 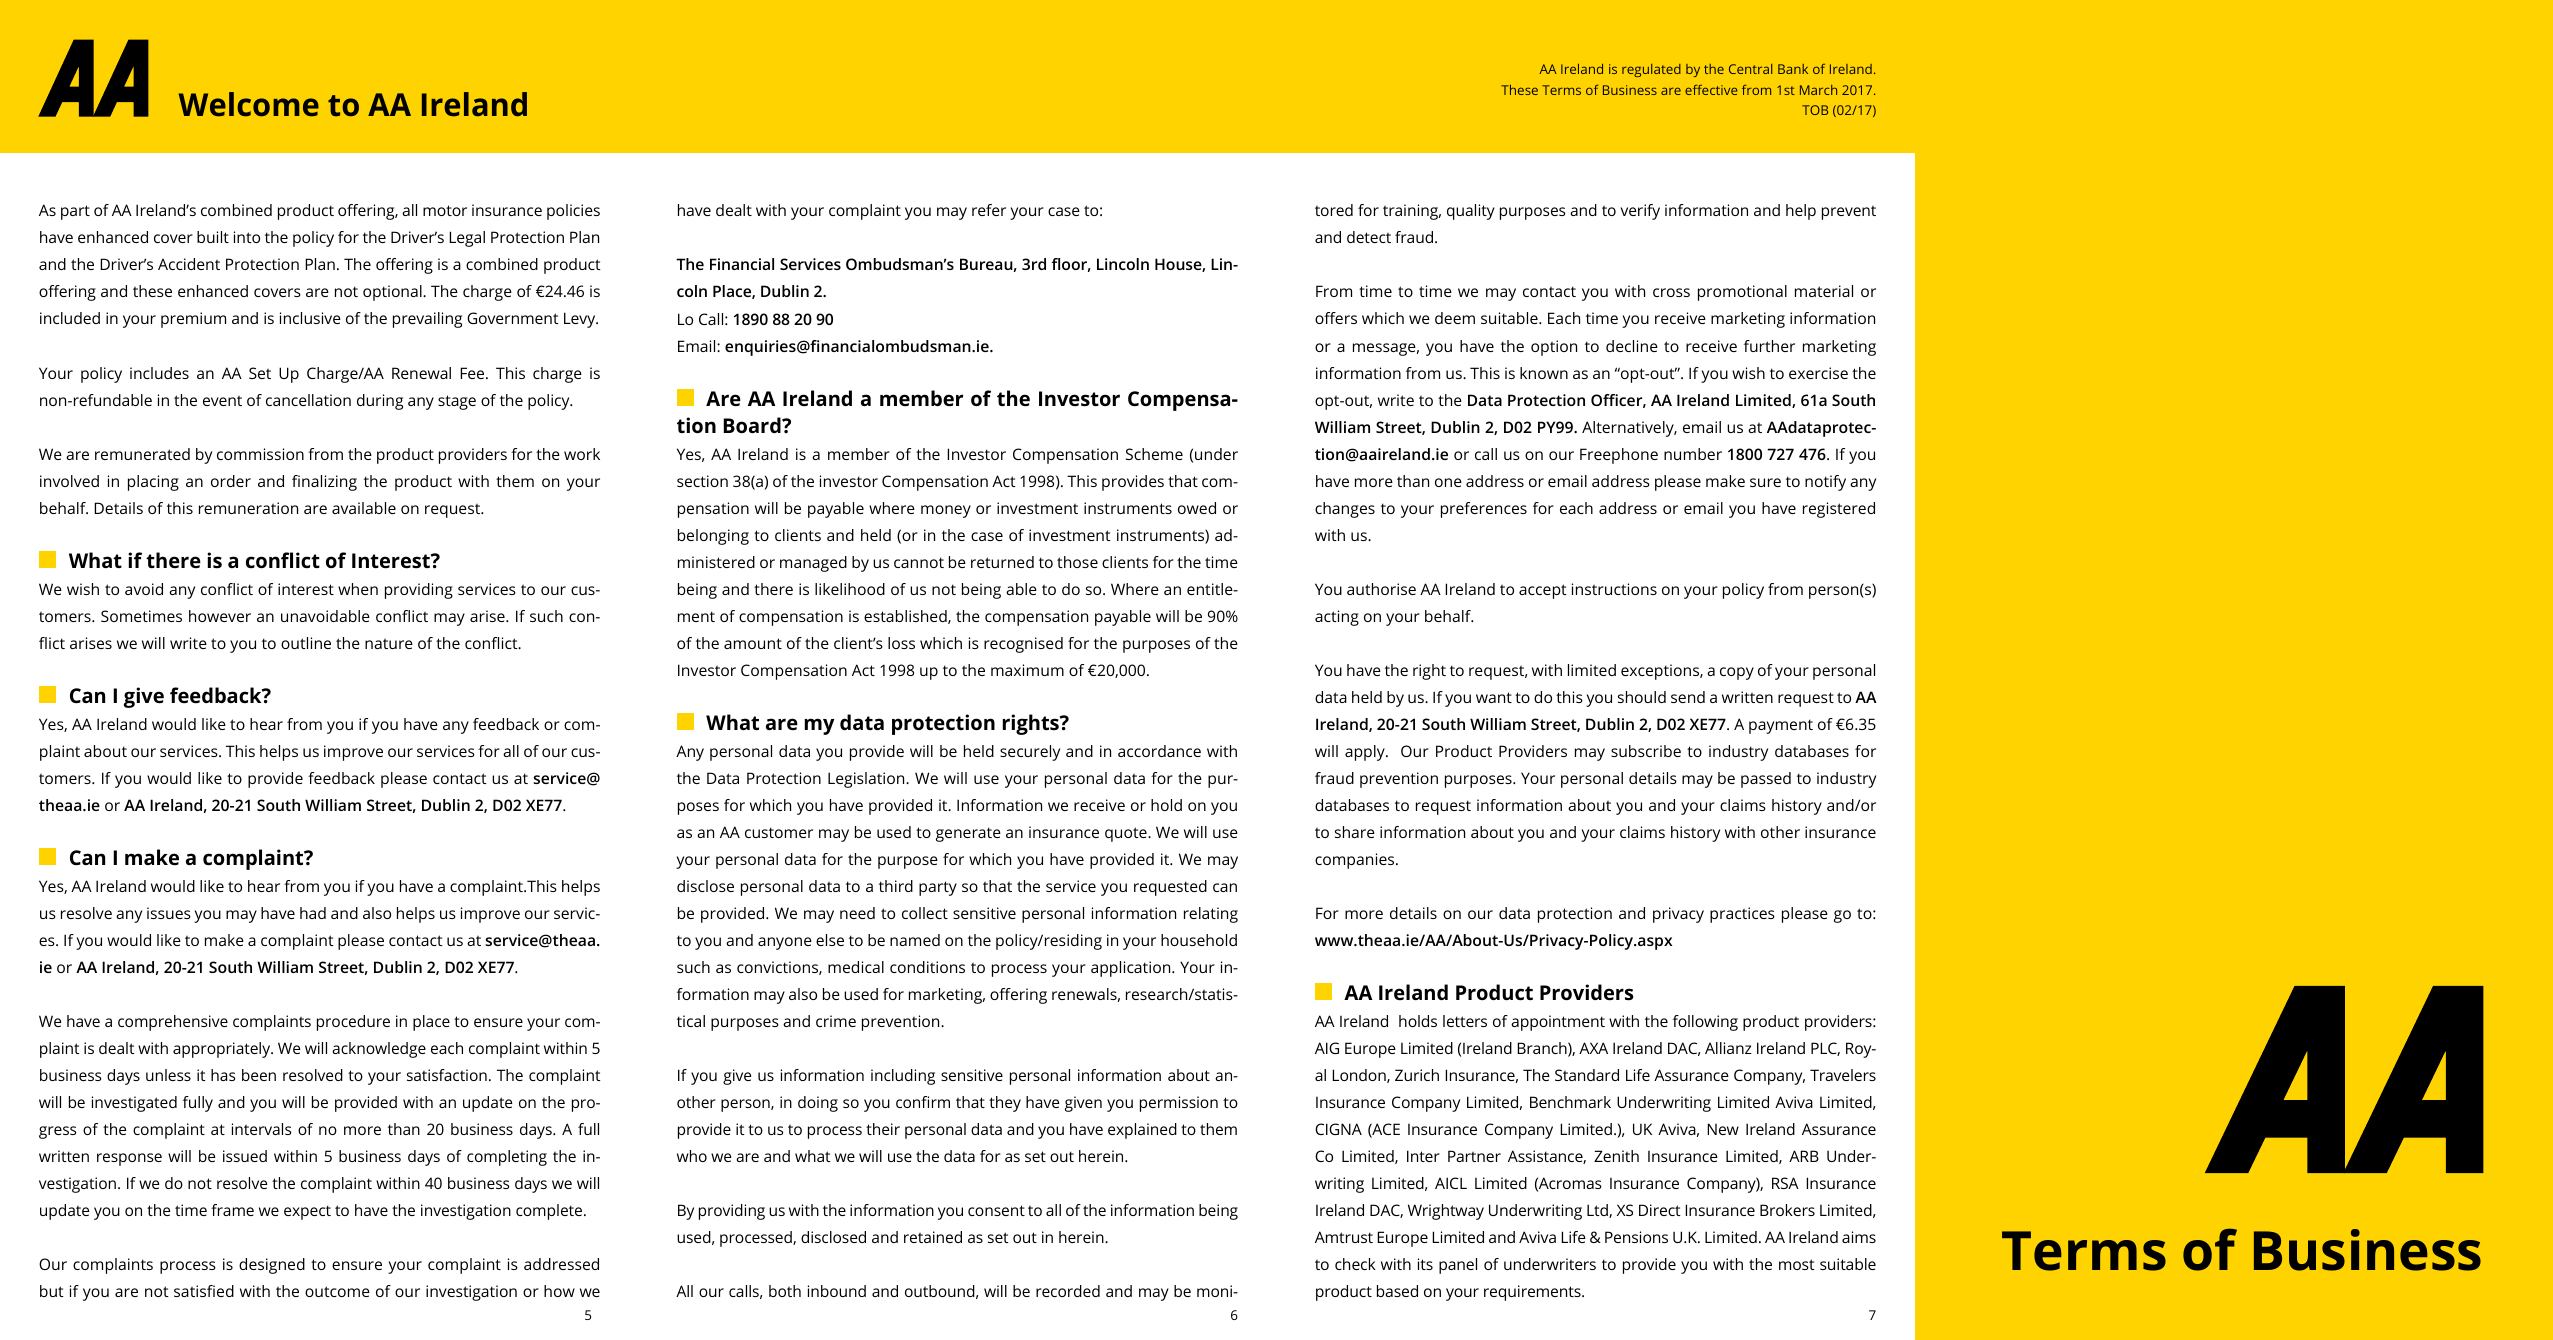 I want to click on Pensions, so click(x=1636, y=1237).
